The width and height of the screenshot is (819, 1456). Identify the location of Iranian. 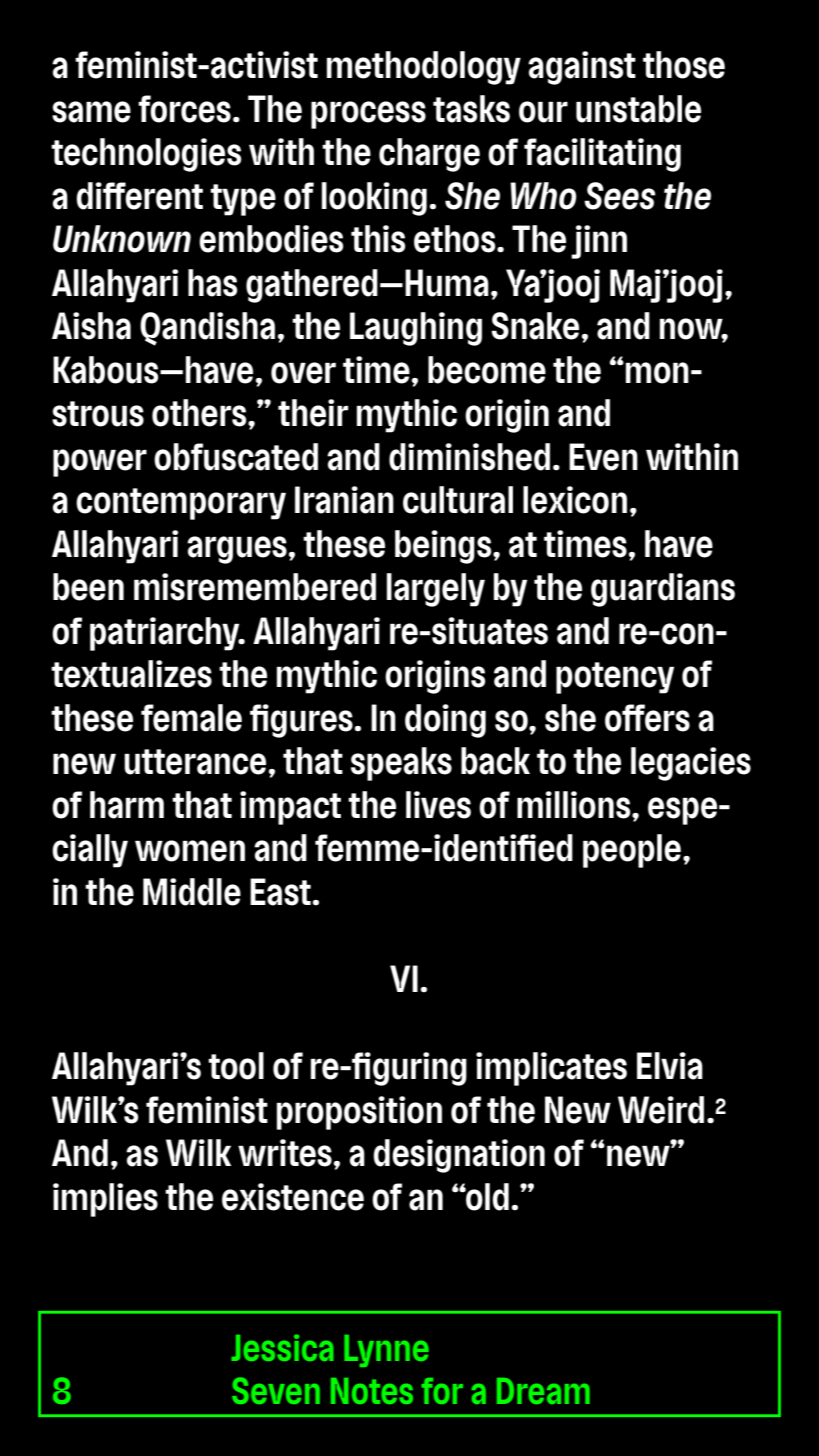
(344, 500).
